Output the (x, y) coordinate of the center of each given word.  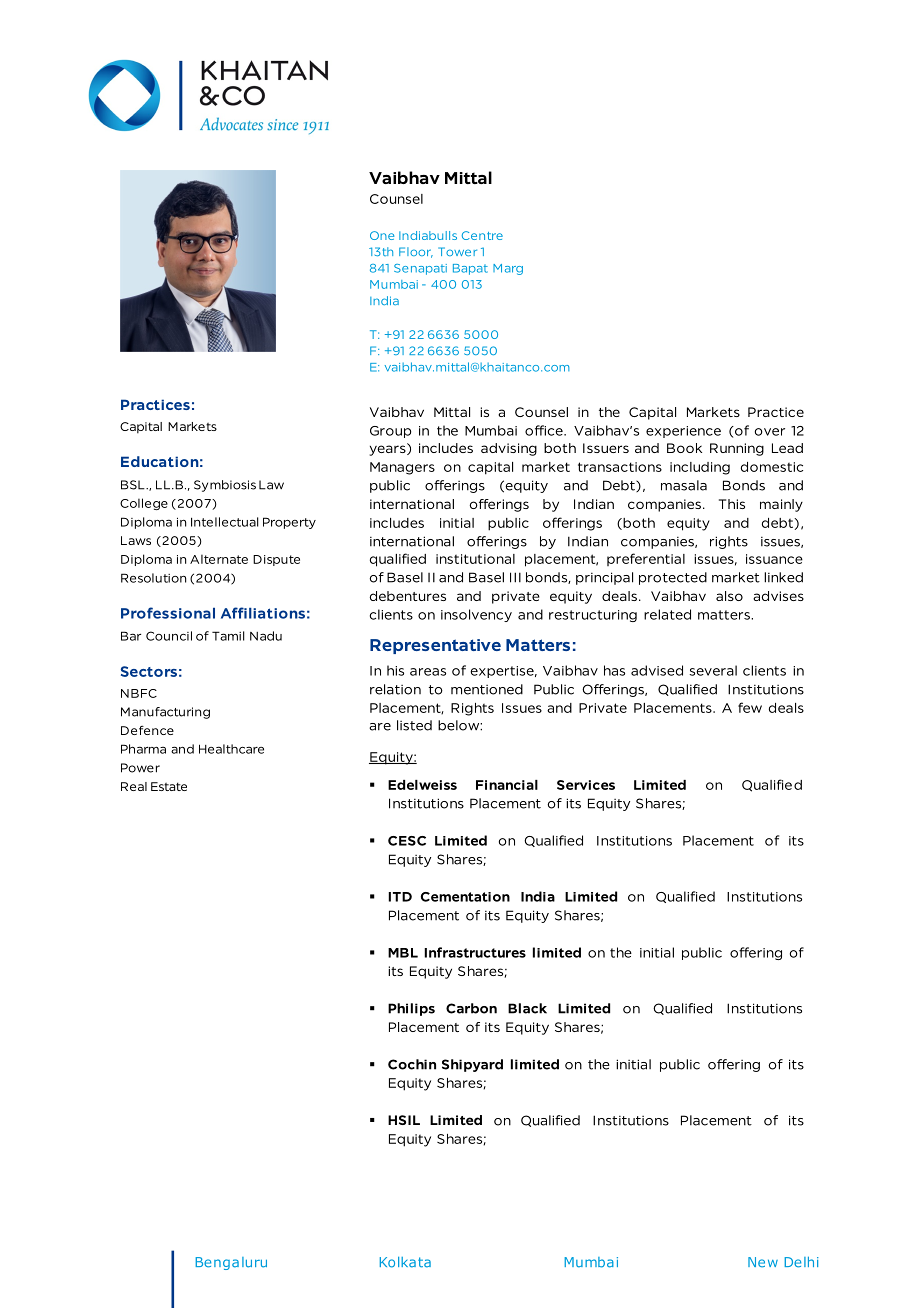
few (750, 707)
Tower (457, 251)
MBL (403, 953)
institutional (475, 559)
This (732, 504)
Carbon (471, 1008)
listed (414, 725)
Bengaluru (231, 1263)
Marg (508, 269)
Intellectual (225, 522)
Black (527, 1008)
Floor (416, 252)
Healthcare (231, 749)
